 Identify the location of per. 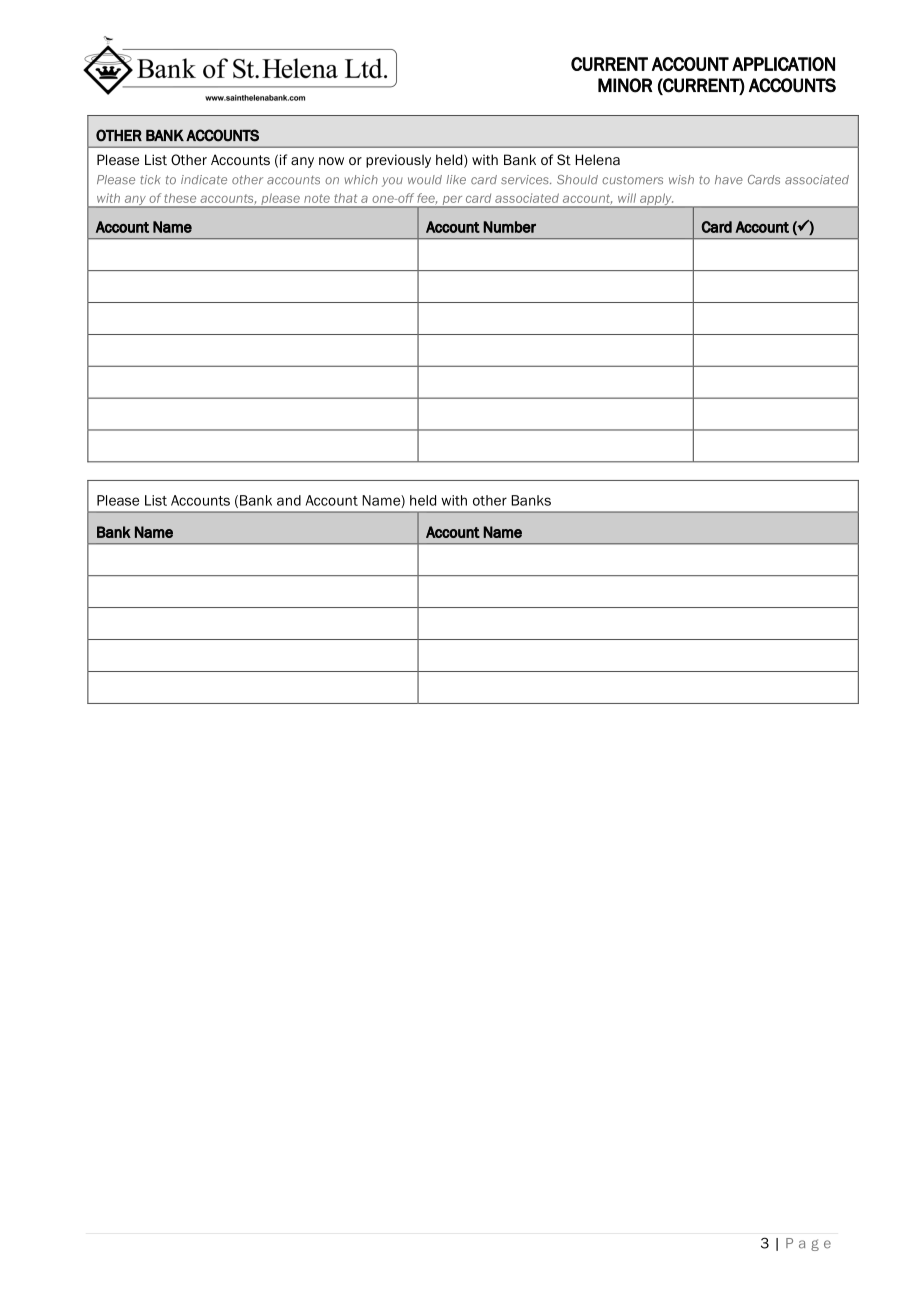
(452, 202).
